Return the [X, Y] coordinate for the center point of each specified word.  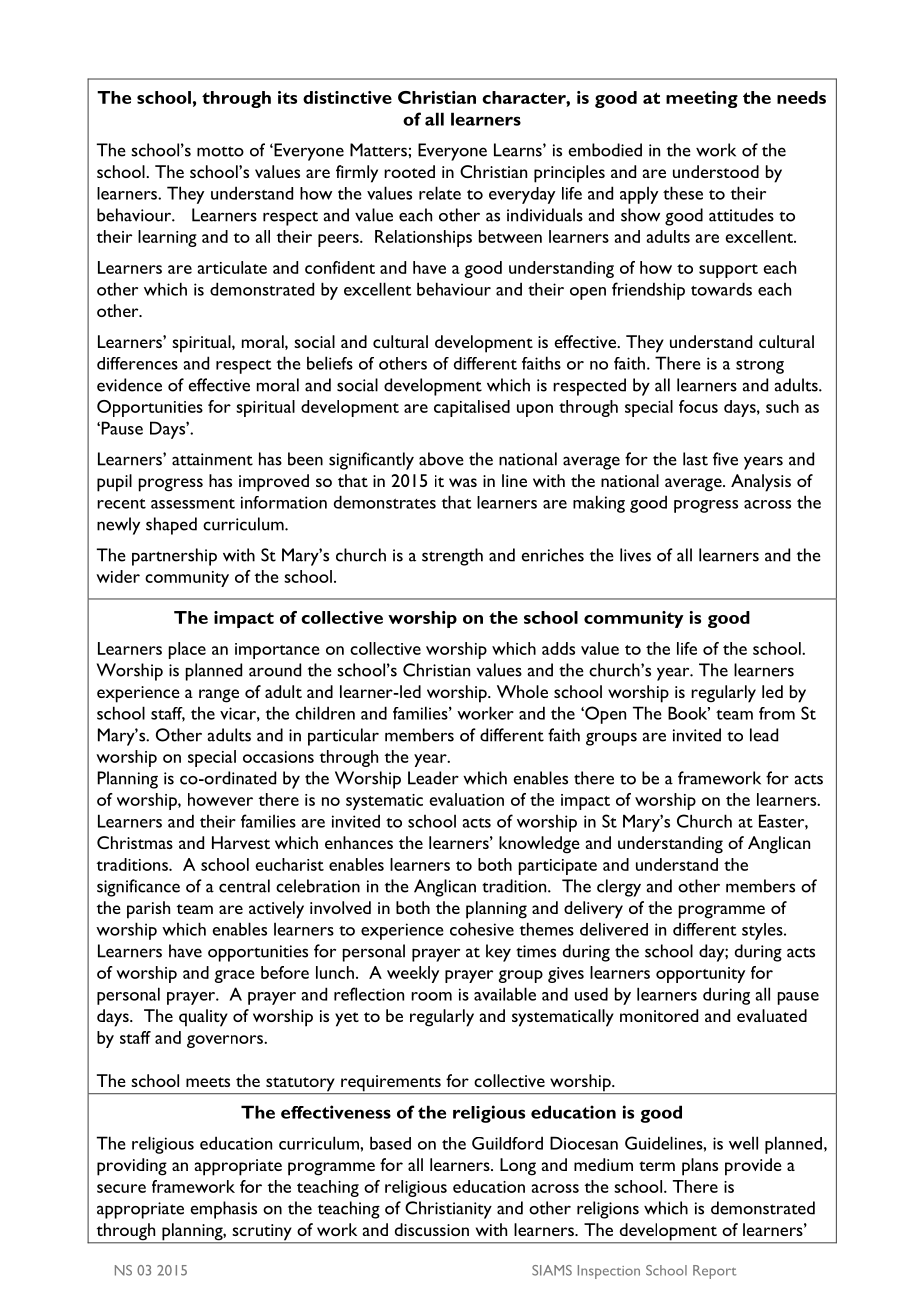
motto [220, 151]
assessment [193, 504]
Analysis [761, 483]
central [244, 886]
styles [763, 931]
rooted [409, 171]
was [463, 482]
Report [714, 1272]
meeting [702, 99]
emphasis [223, 1210]
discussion [432, 1229]
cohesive [482, 929]
